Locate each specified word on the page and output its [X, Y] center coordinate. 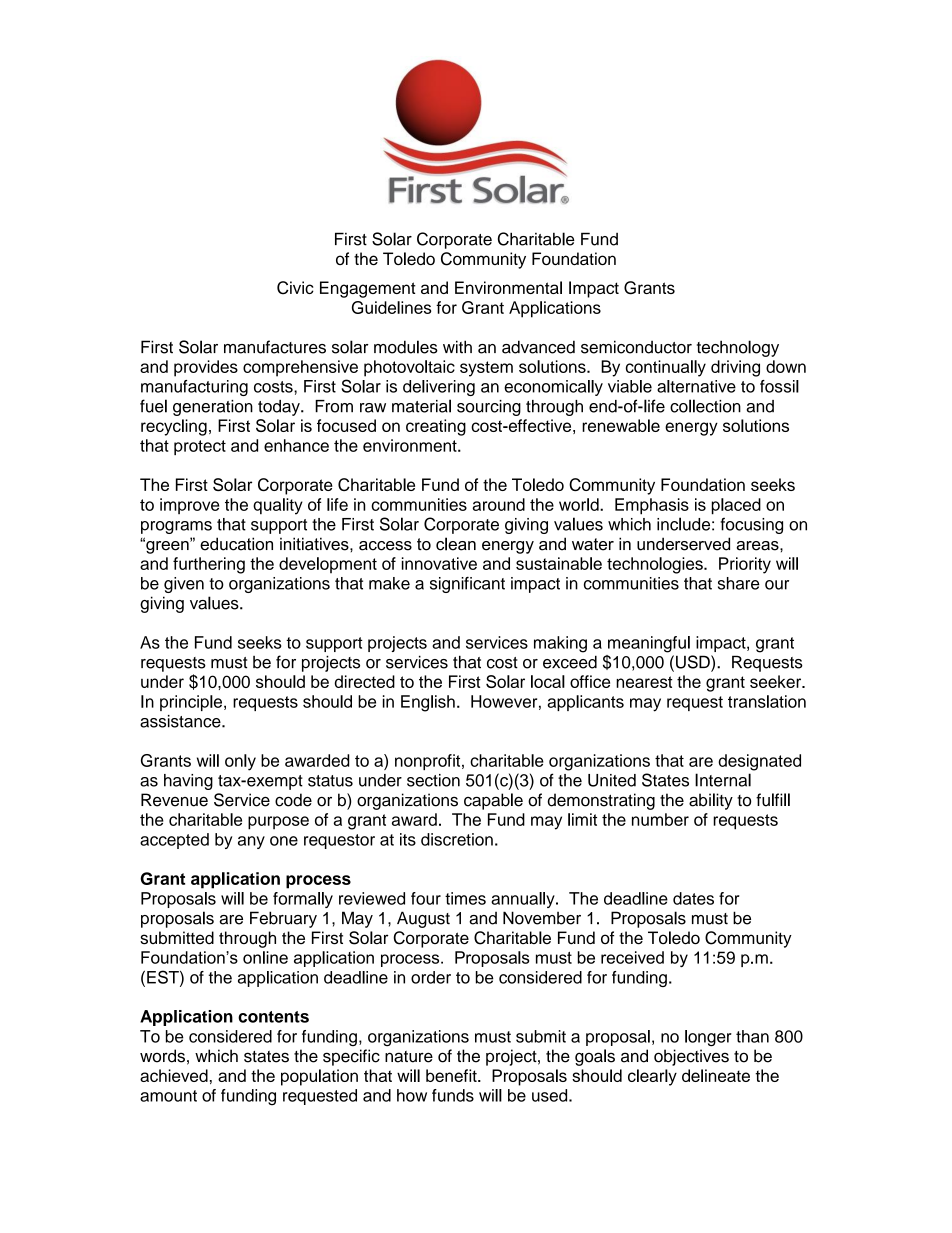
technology [738, 348]
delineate [716, 1075]
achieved [174, 1075]
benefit [452, 1075]
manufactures [275, 347]
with [457, 347]
